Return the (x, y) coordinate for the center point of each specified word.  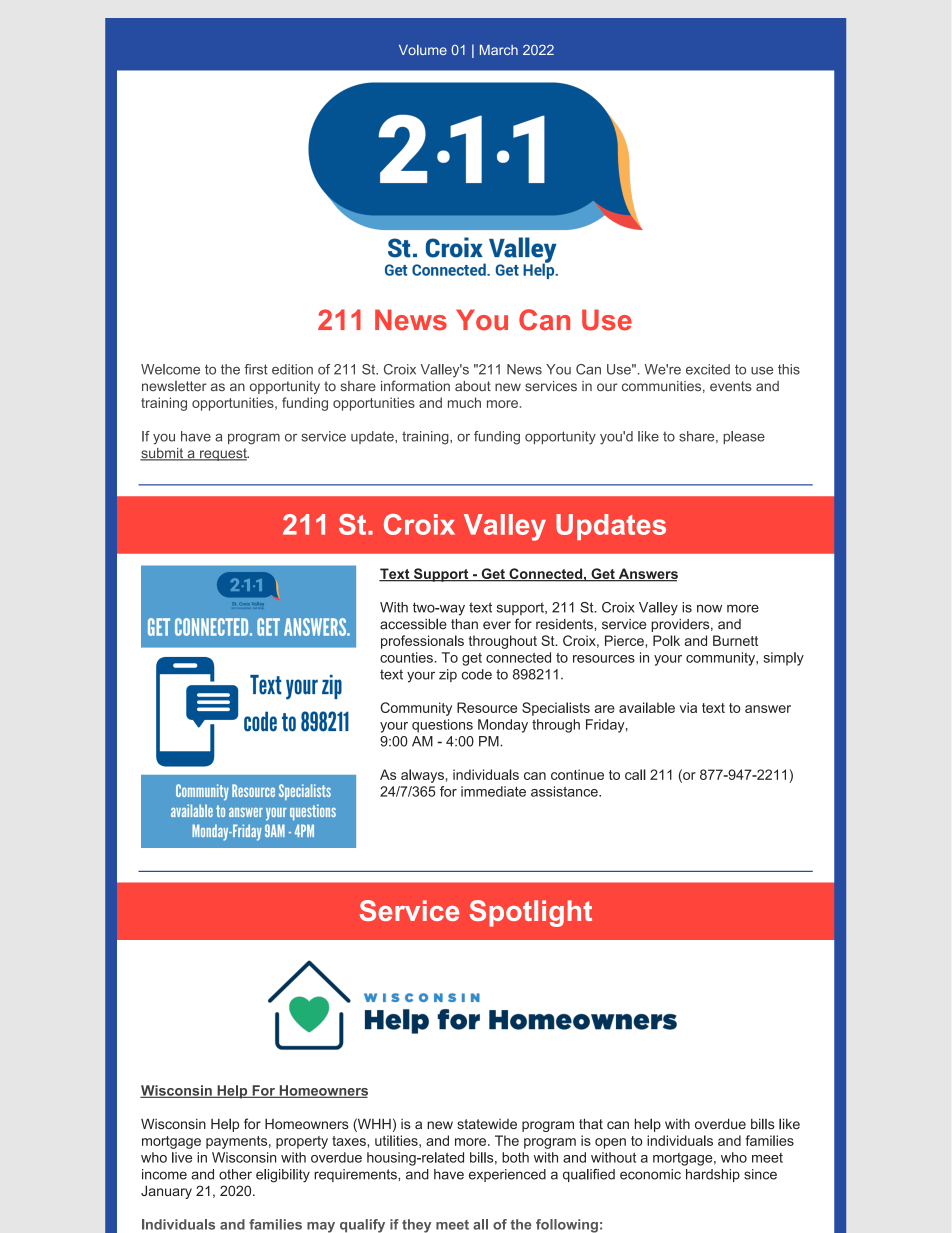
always (422, 776)
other (235, 1174)
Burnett (735, 640)
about (473, 386)
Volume (423, 50)
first (256, 369)
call (635, 774)
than (464, 624)
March (499, 50)
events (731, 386)
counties (407, 657)
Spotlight (531, 913)
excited (708, 369)
